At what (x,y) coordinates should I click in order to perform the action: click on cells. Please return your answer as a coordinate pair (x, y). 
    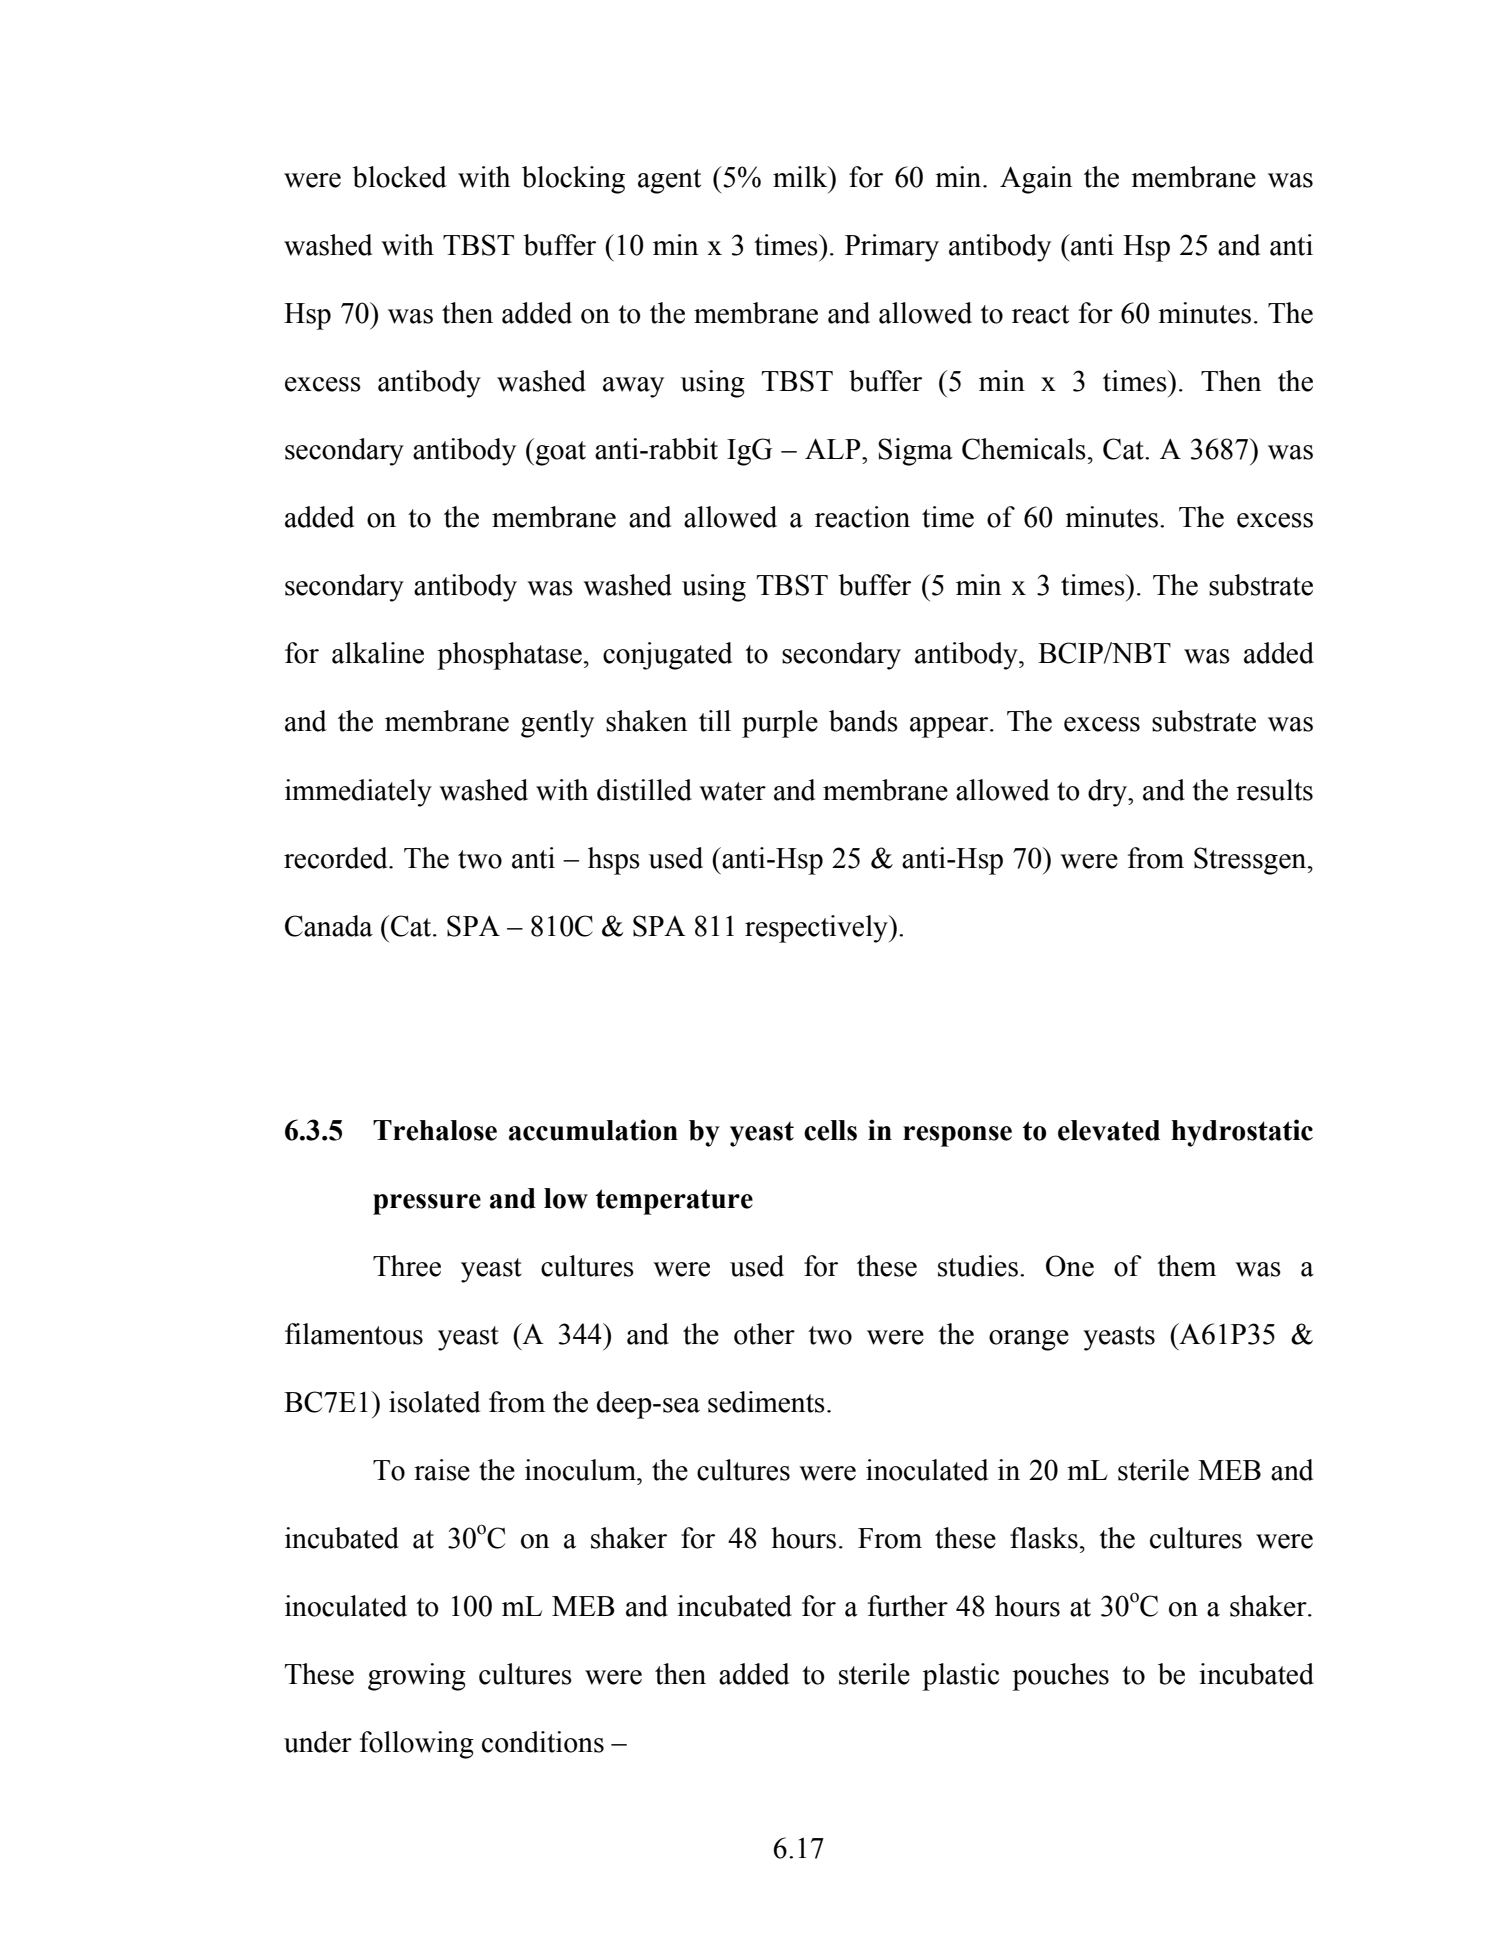
    Looking at the image, I should click on (830, 1130).
